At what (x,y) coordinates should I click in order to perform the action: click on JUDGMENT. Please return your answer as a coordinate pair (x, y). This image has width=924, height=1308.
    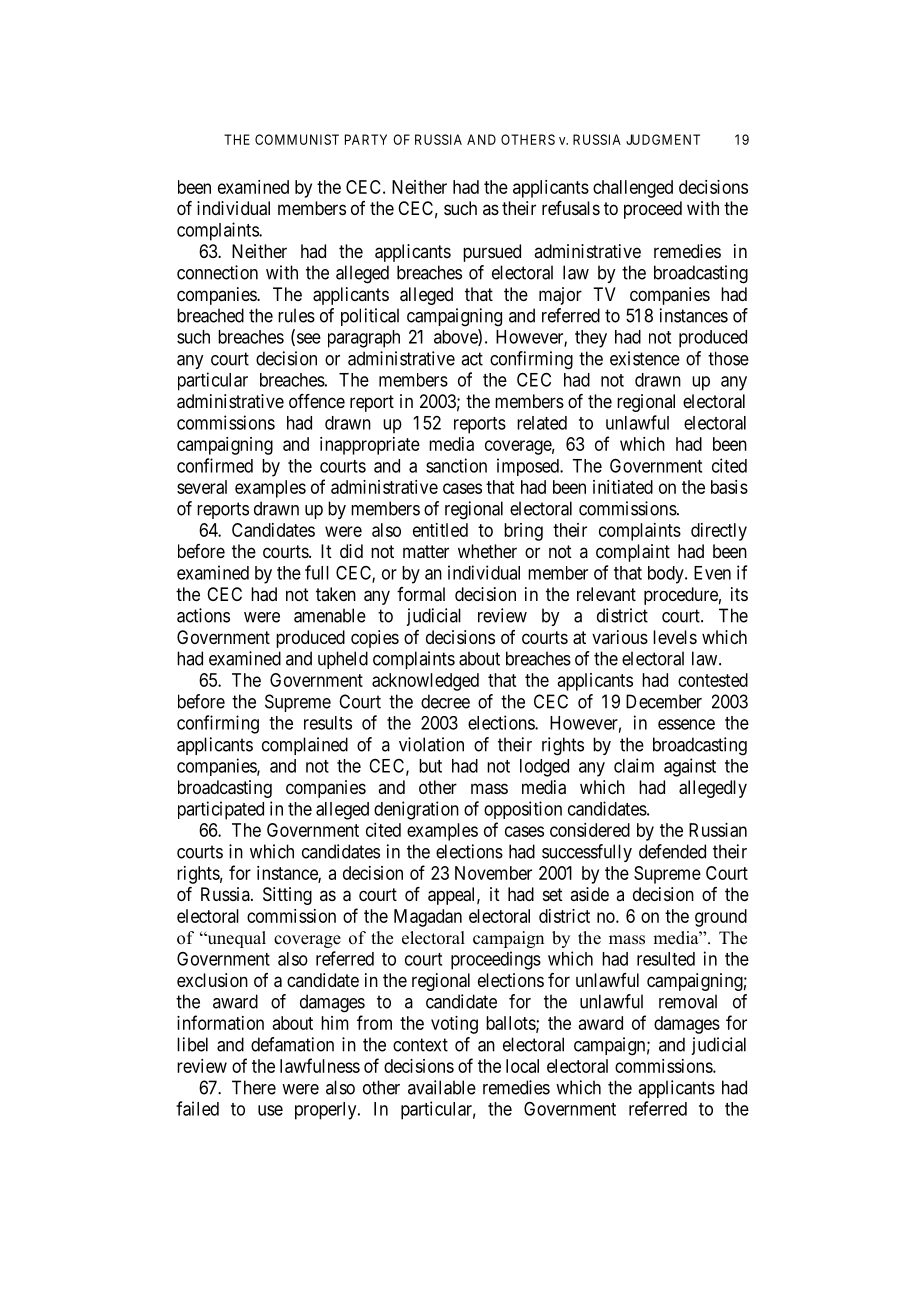
    Looking at the image, I should click on (663, 139).
